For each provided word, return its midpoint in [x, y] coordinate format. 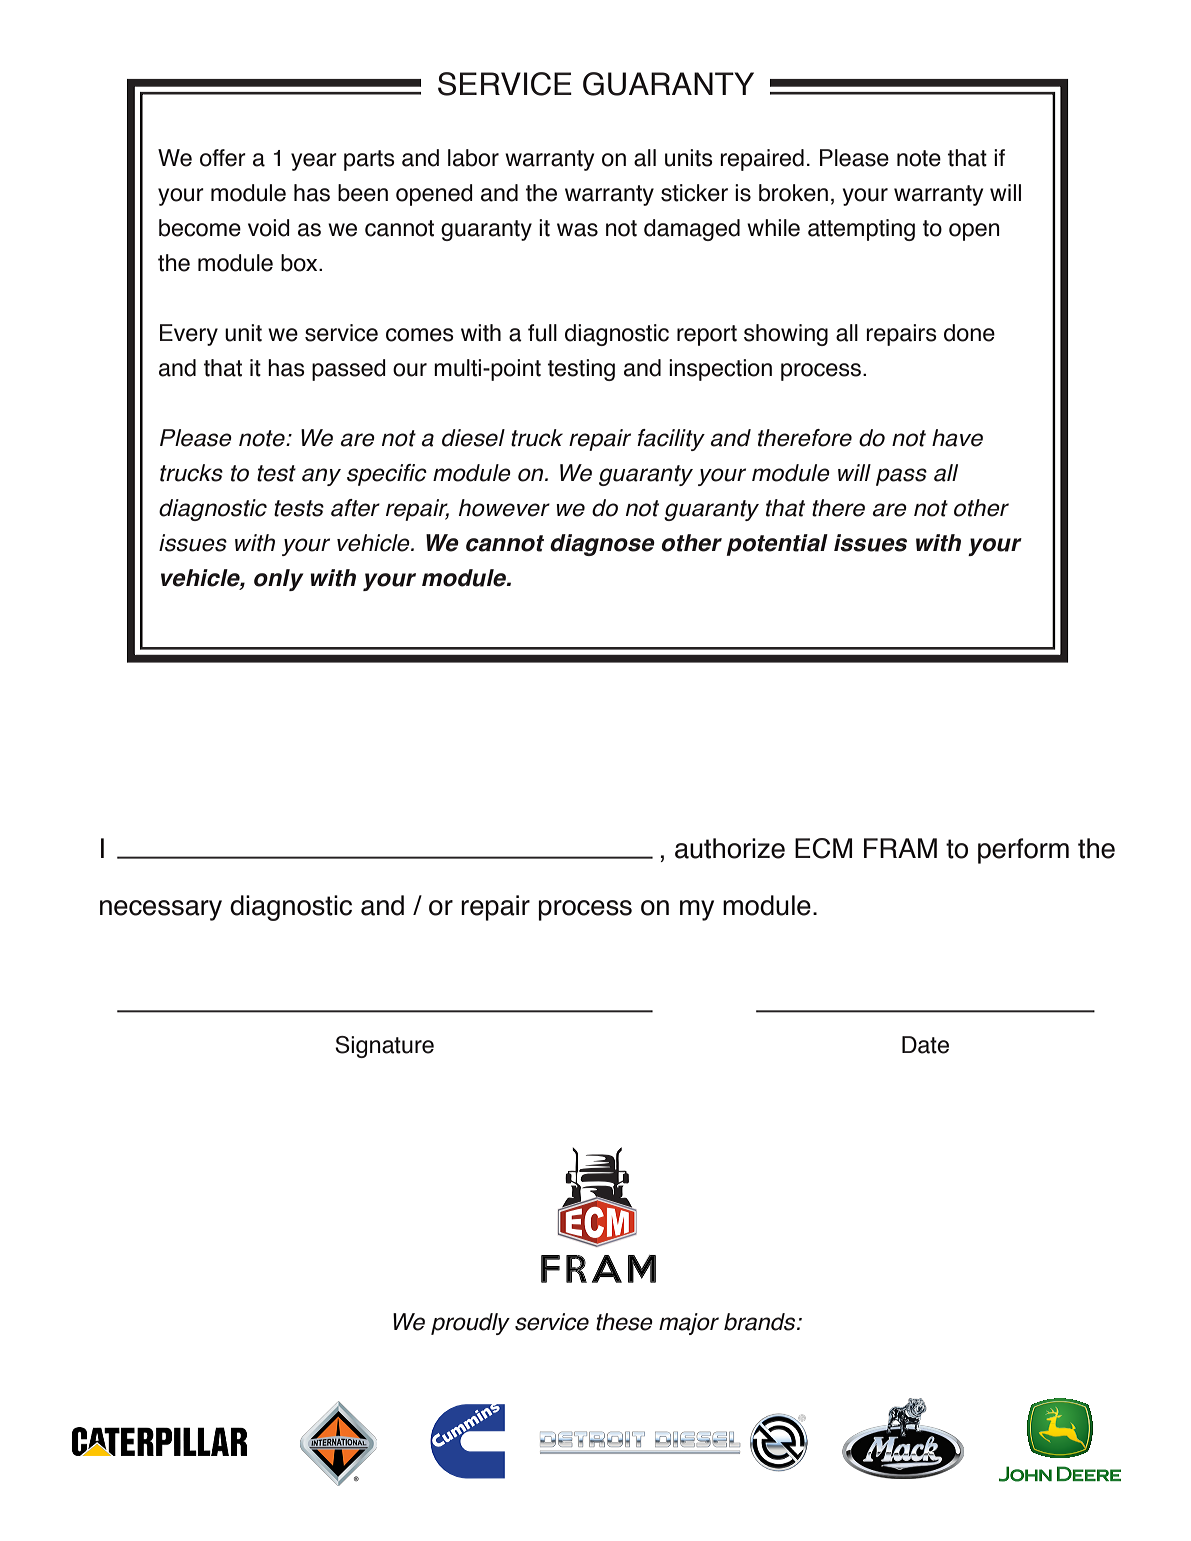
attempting [861, 230]
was [577, 230]
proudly [470, 1324]
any [321, 477]
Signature [384, 1047]
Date [925, 1045]
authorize [730, 848]
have [957, 438]
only [278, 580]
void [269, 228]
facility [671, 440]
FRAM [900, 848]
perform [1023, 851]
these [624, 1322]
